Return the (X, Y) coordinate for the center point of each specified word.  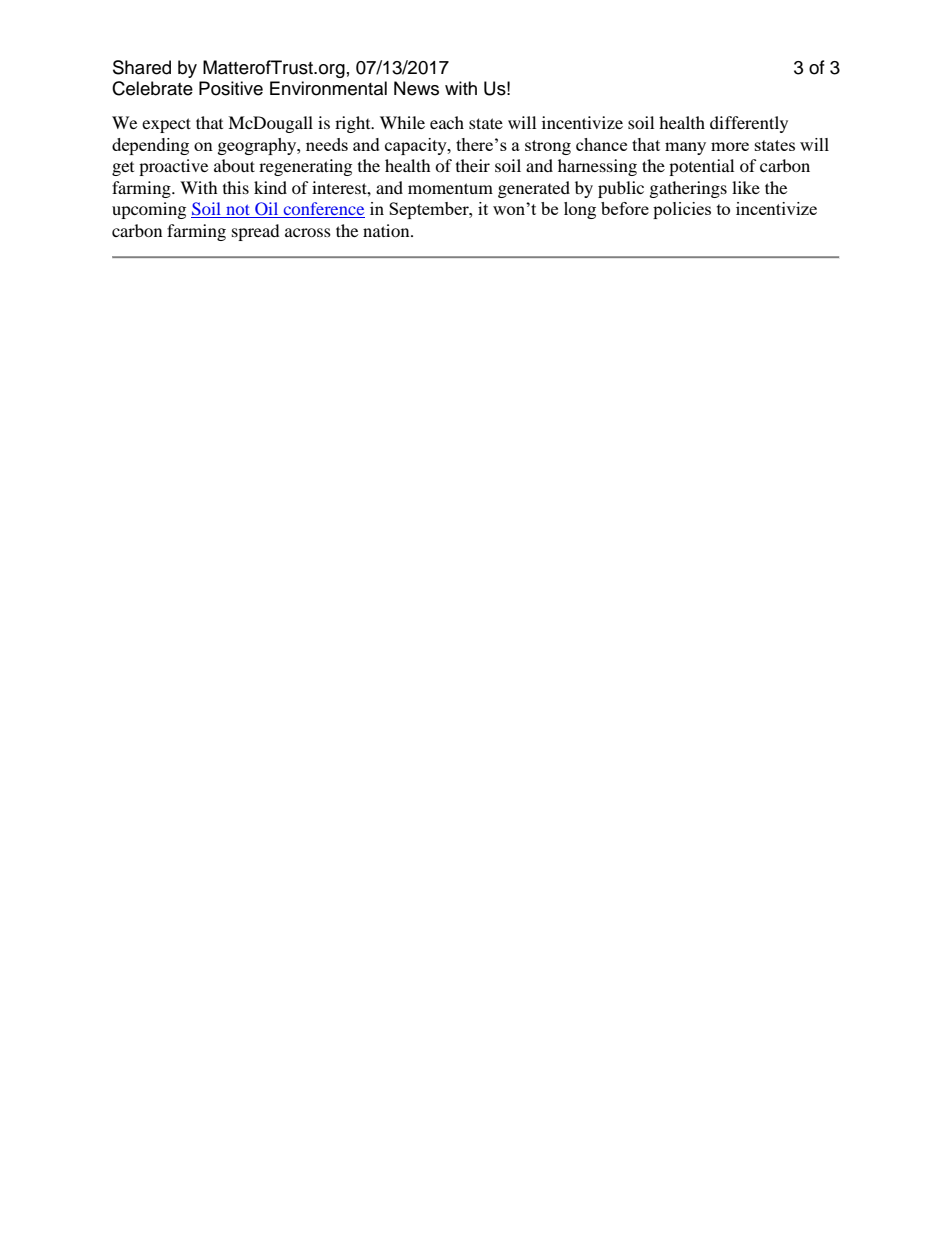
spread (256, 232)
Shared (142, 67)
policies (682, 210)
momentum (450, 188)
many (685, 148)
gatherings (688, 189)
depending (150, 146)
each (447, 122)
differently (749, 124)
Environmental (328, 88)
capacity (417, 146)
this (236, 187)
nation (387, 230)
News (416, 88)
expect (166, 125)
